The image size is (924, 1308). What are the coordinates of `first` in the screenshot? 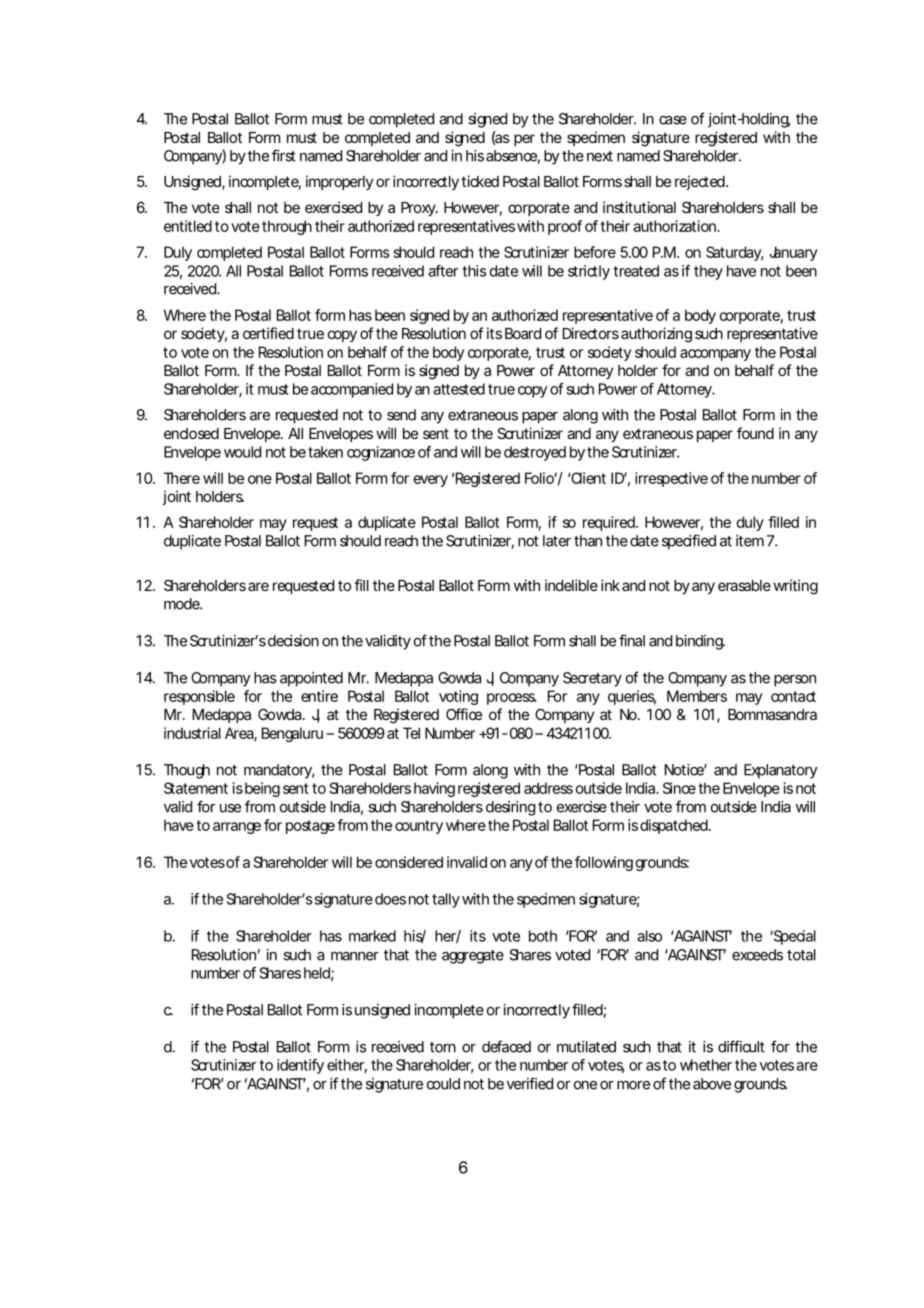 It's located at (284, 155).
